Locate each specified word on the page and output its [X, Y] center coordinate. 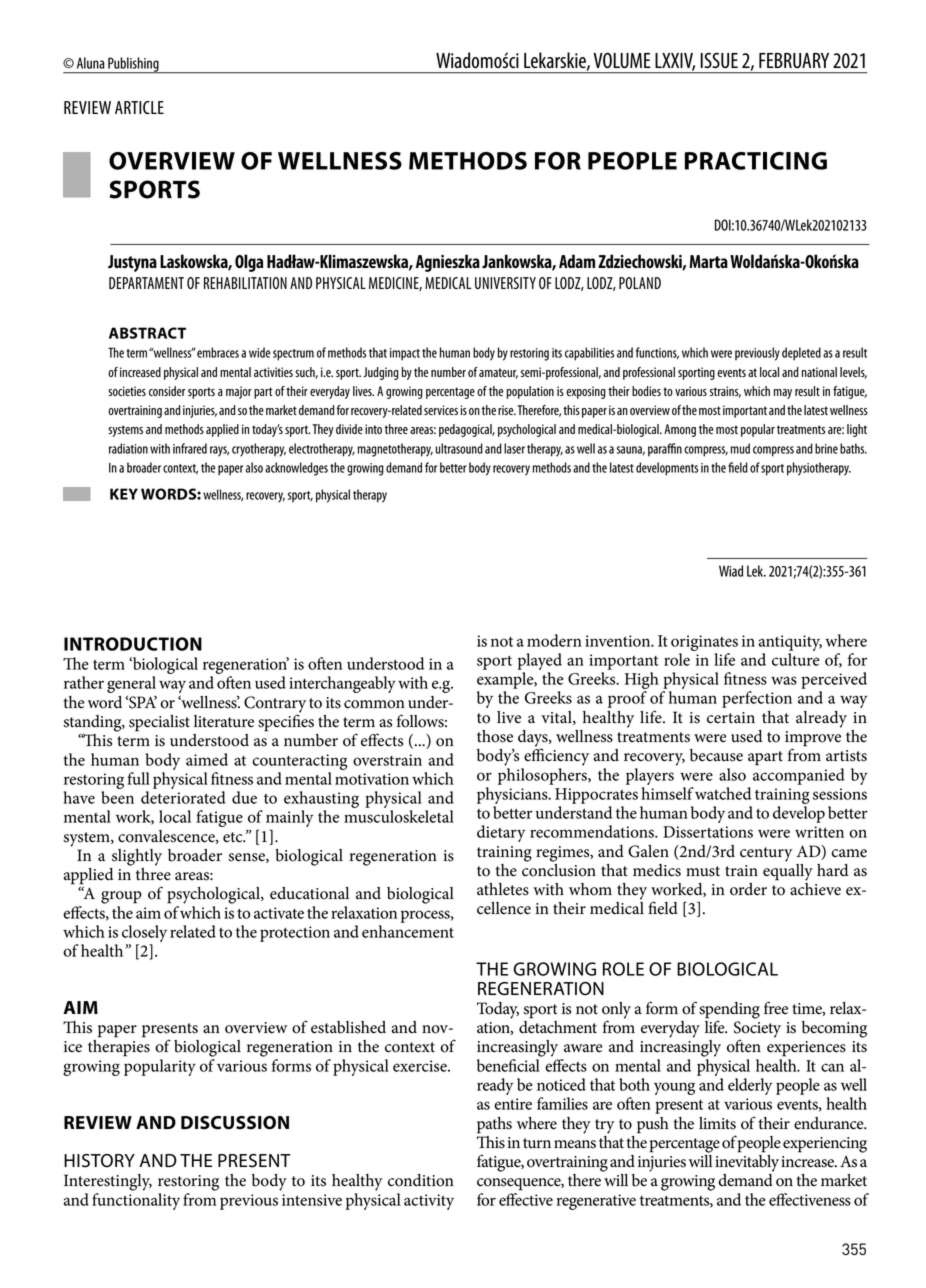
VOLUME [622, 60]
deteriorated [183, 797]
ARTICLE [139, 107]
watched [723, 793]
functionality [136, 1201]
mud [740, 448]
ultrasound [459, 448]
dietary [501, 833]
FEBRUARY [794, 61]
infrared [190, 448]
